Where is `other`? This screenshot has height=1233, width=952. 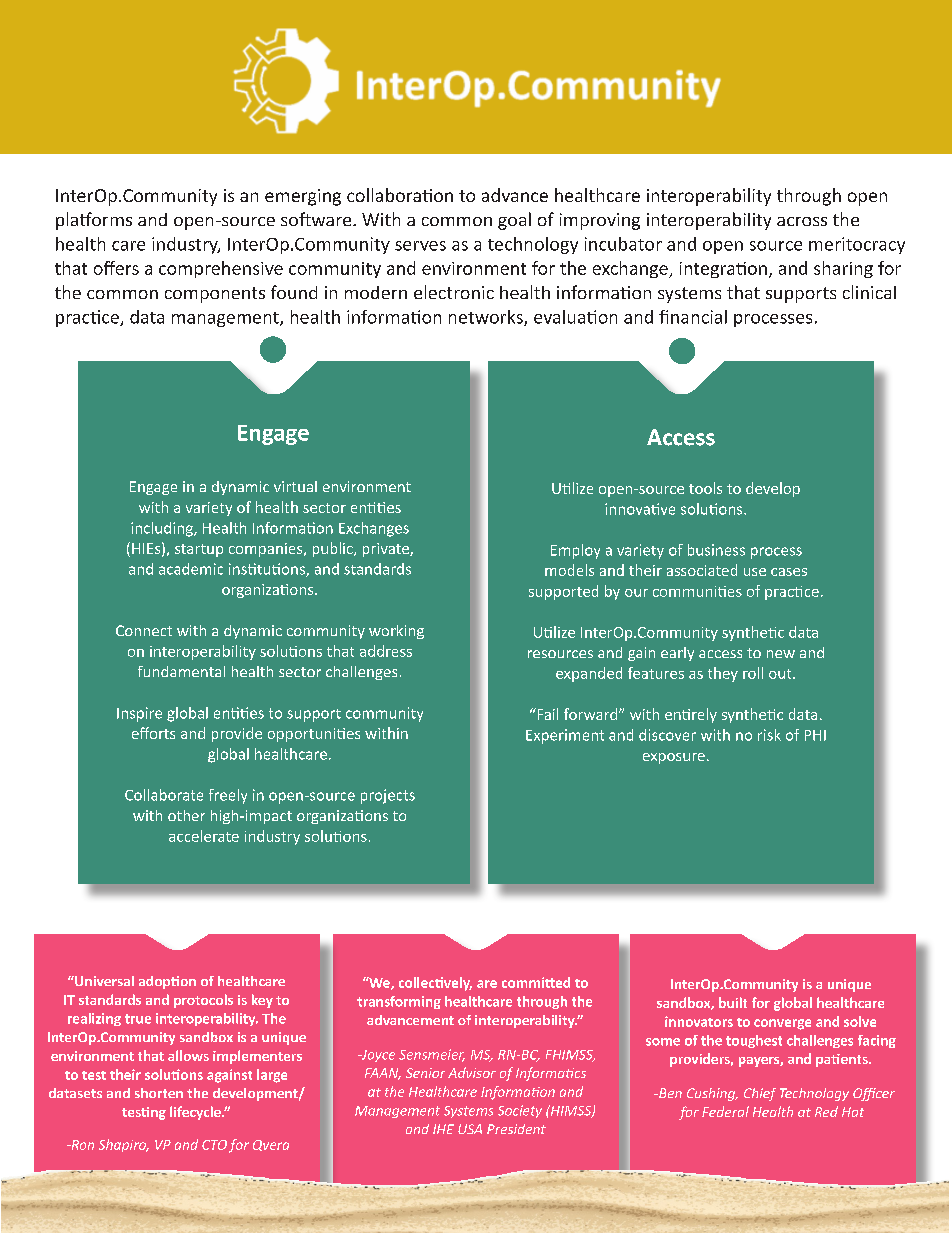 other is located at coordinates (186, 815).
